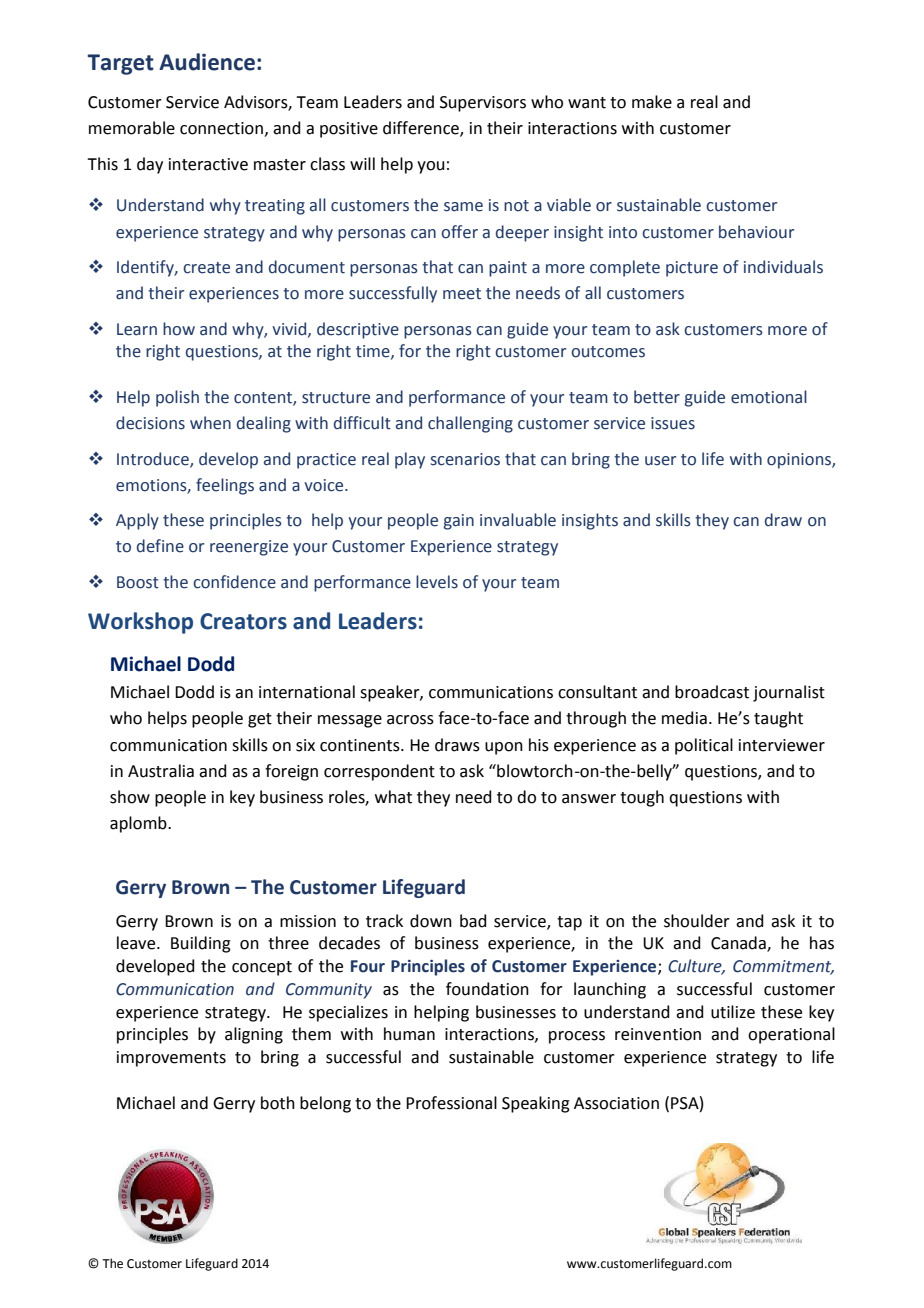 The height and width of the screenshot is (1308, 924). Describe the element at coordinates (660, 461) in the screenshot. I see `user` at that location.
